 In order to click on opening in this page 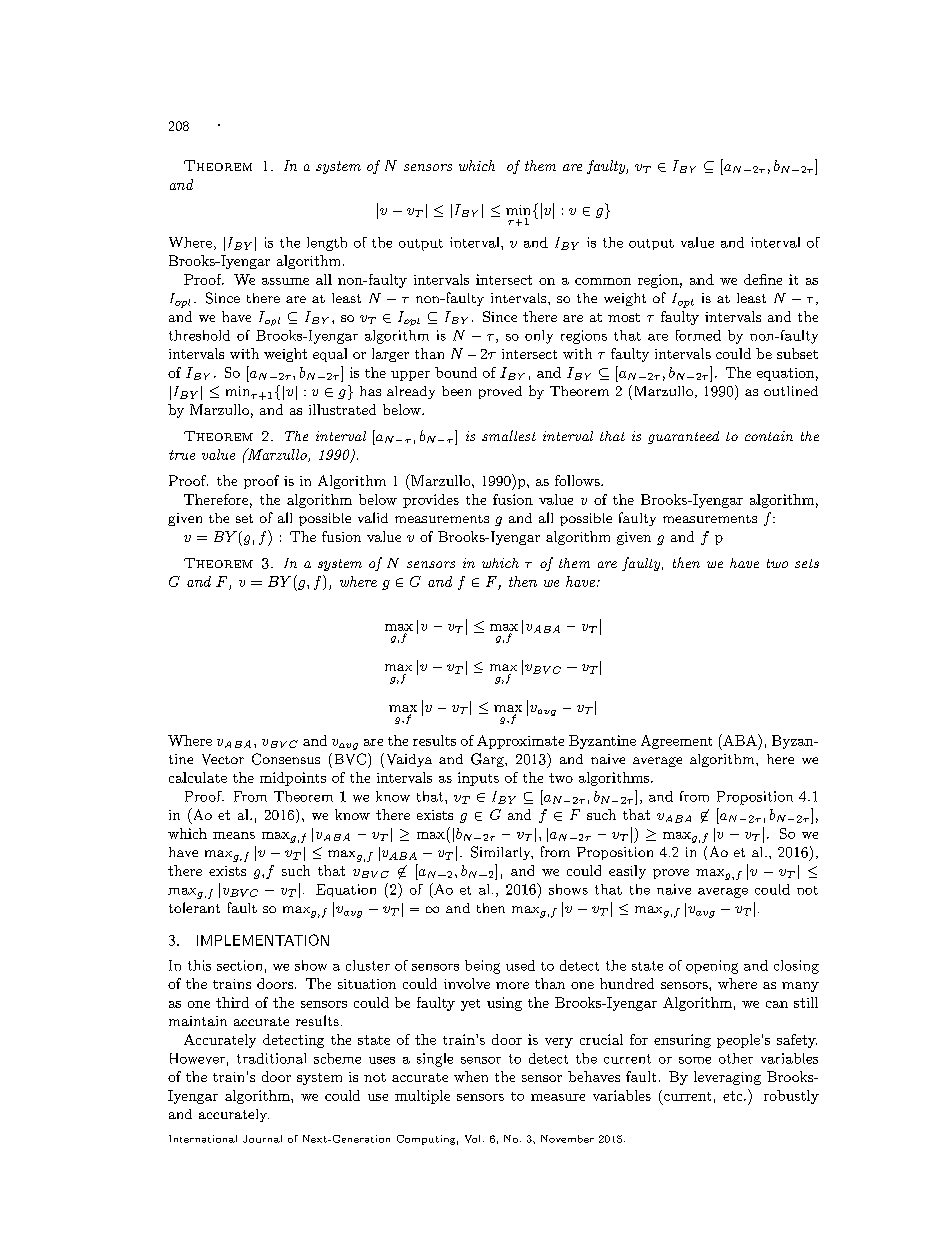, I will do `click(712, 967)`.
